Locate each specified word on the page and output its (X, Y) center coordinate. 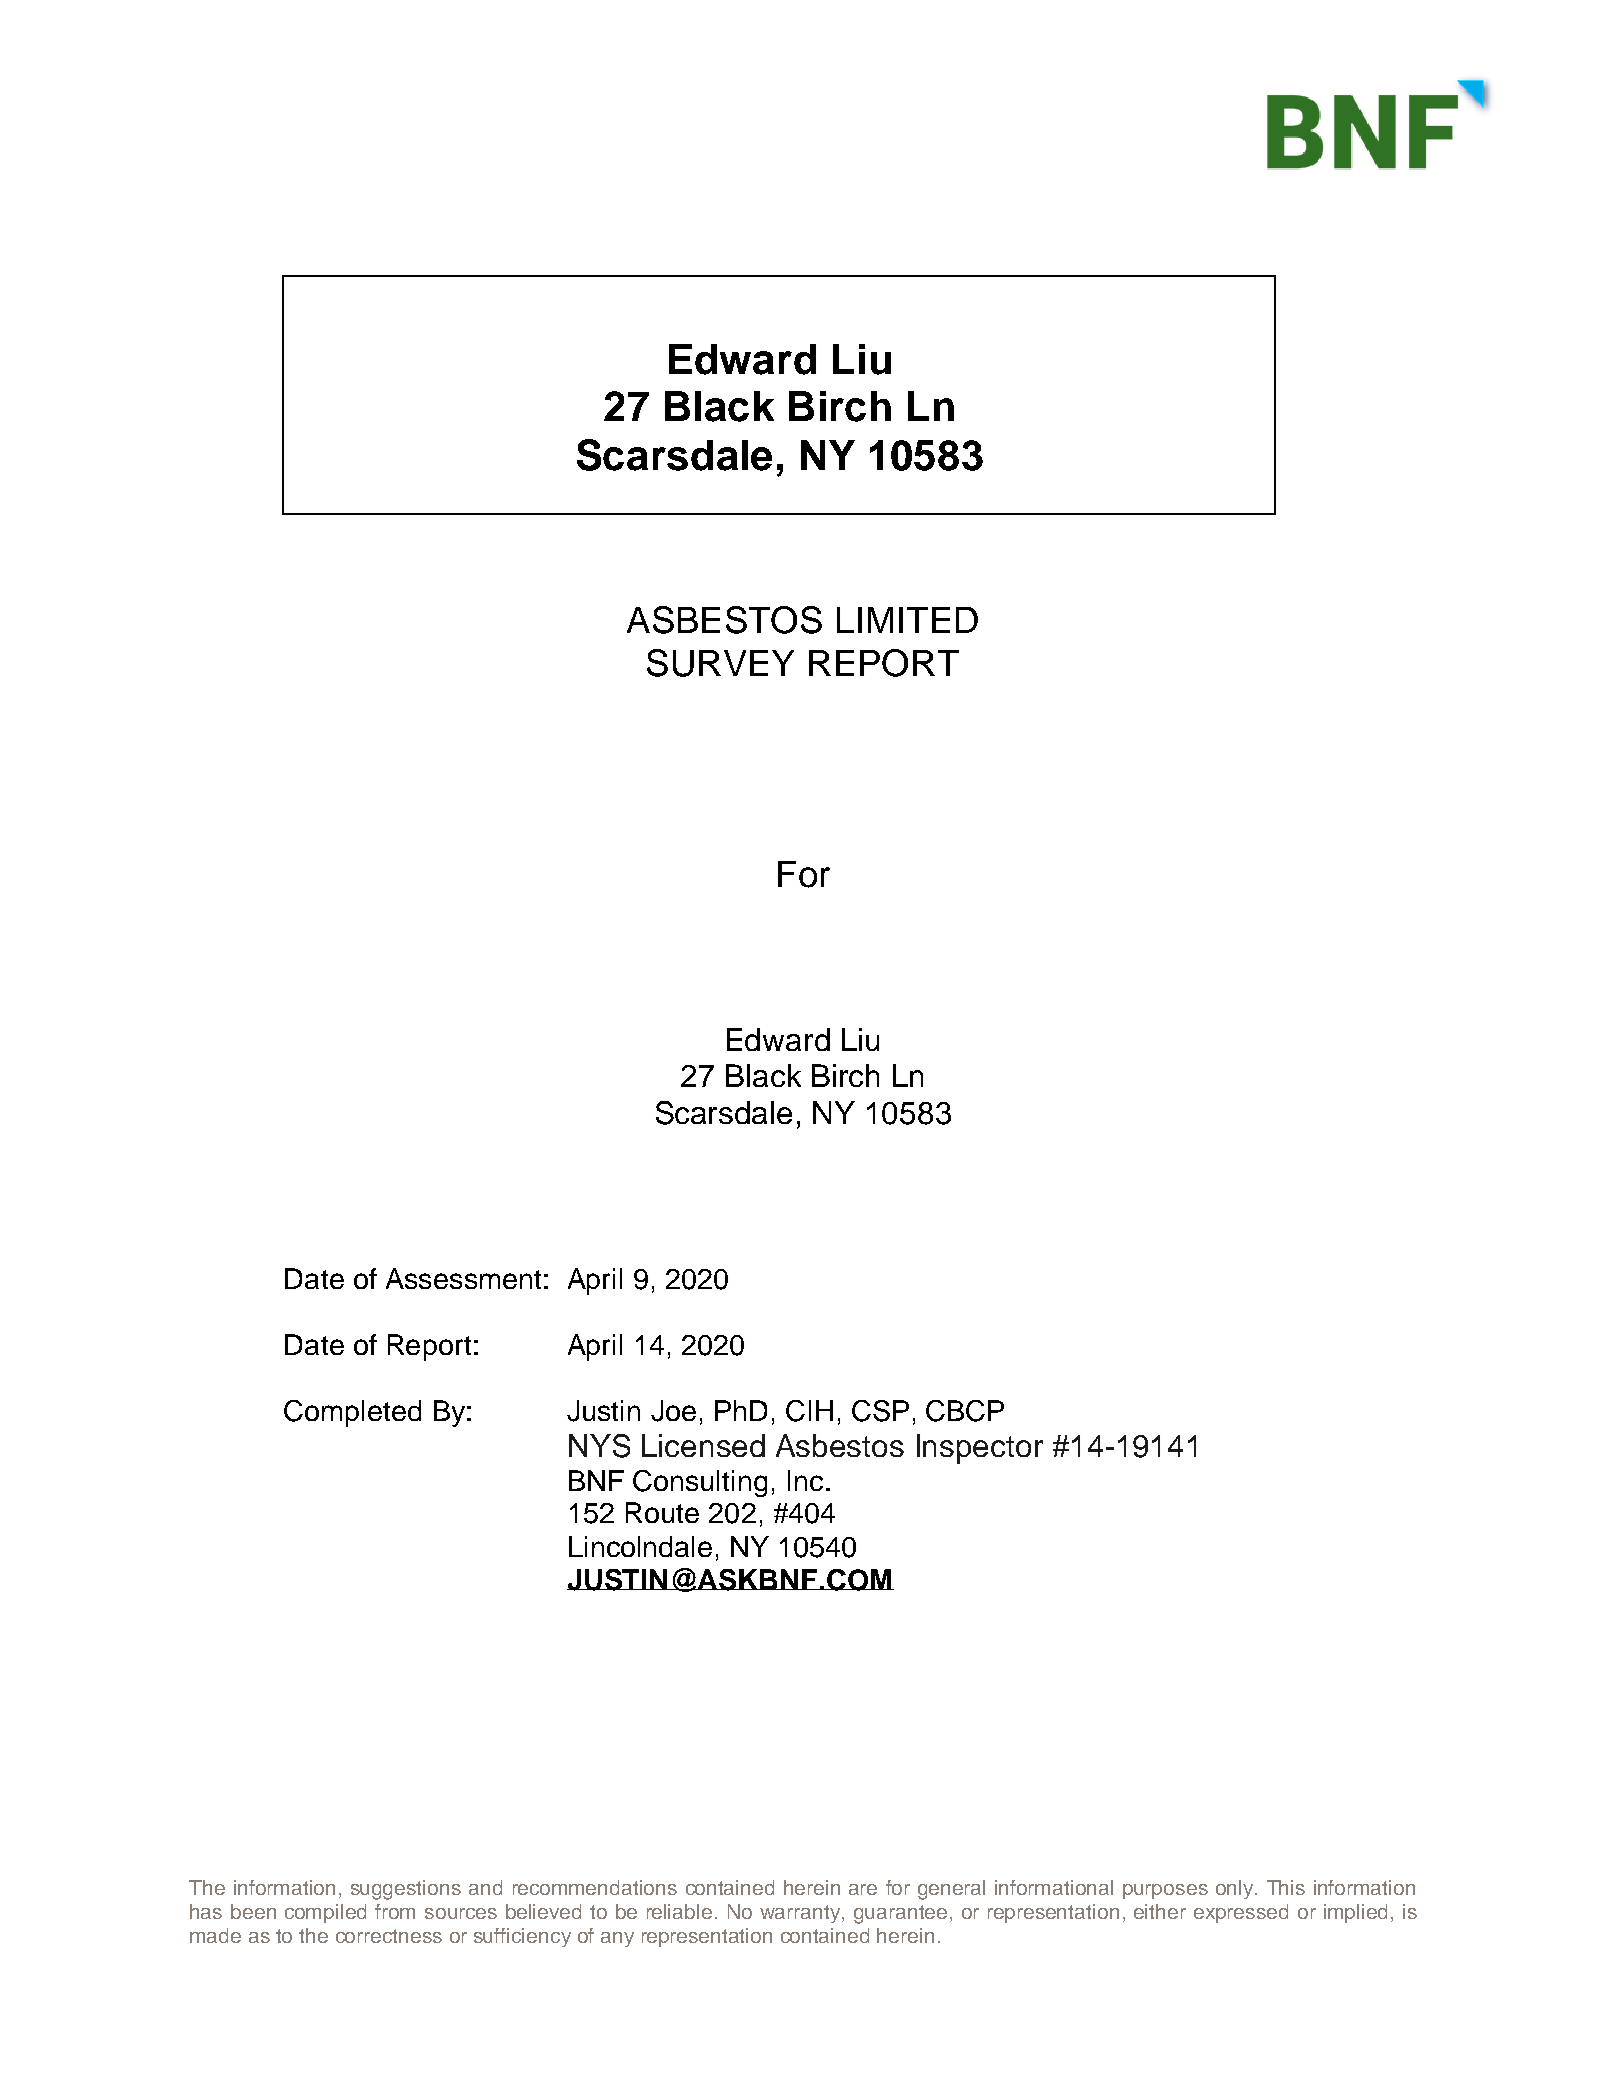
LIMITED (907, 620)
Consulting (700, 1483)
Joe (673, 1411)
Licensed (703, 1445)
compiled (325, 1913)
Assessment (463, 1278)
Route (662, 1512)
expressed (1241, 1913)
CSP (880, 1411)
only (1236, 1889)
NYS (599, 1446)
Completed (352, 1413)
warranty (800, 1914)
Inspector (980, 1449)
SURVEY (720, 663)
